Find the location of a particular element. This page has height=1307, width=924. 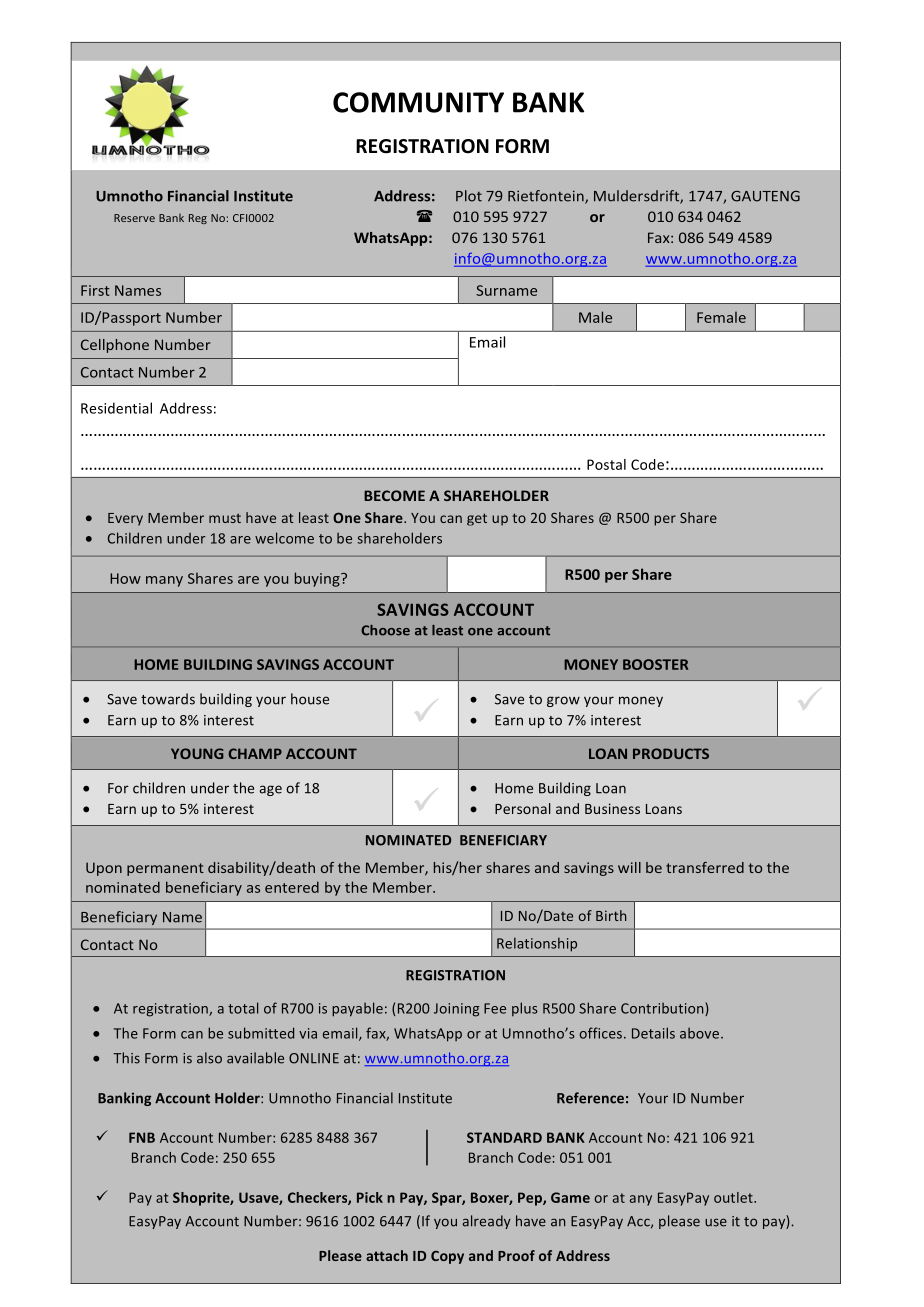

Copy is located at coordinates (447, 1257).
